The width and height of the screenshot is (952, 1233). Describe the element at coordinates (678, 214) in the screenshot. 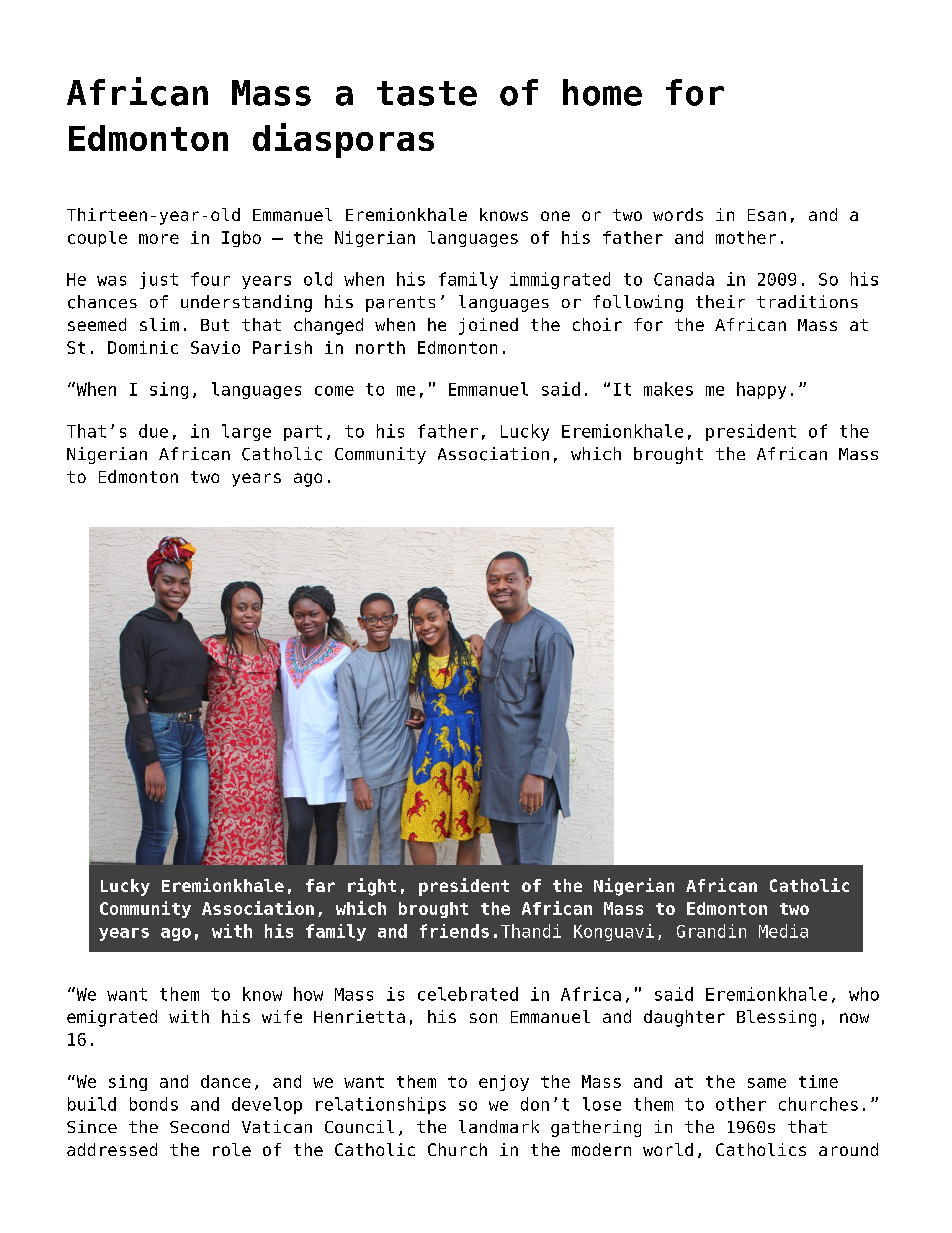

I see `words` at that location.
